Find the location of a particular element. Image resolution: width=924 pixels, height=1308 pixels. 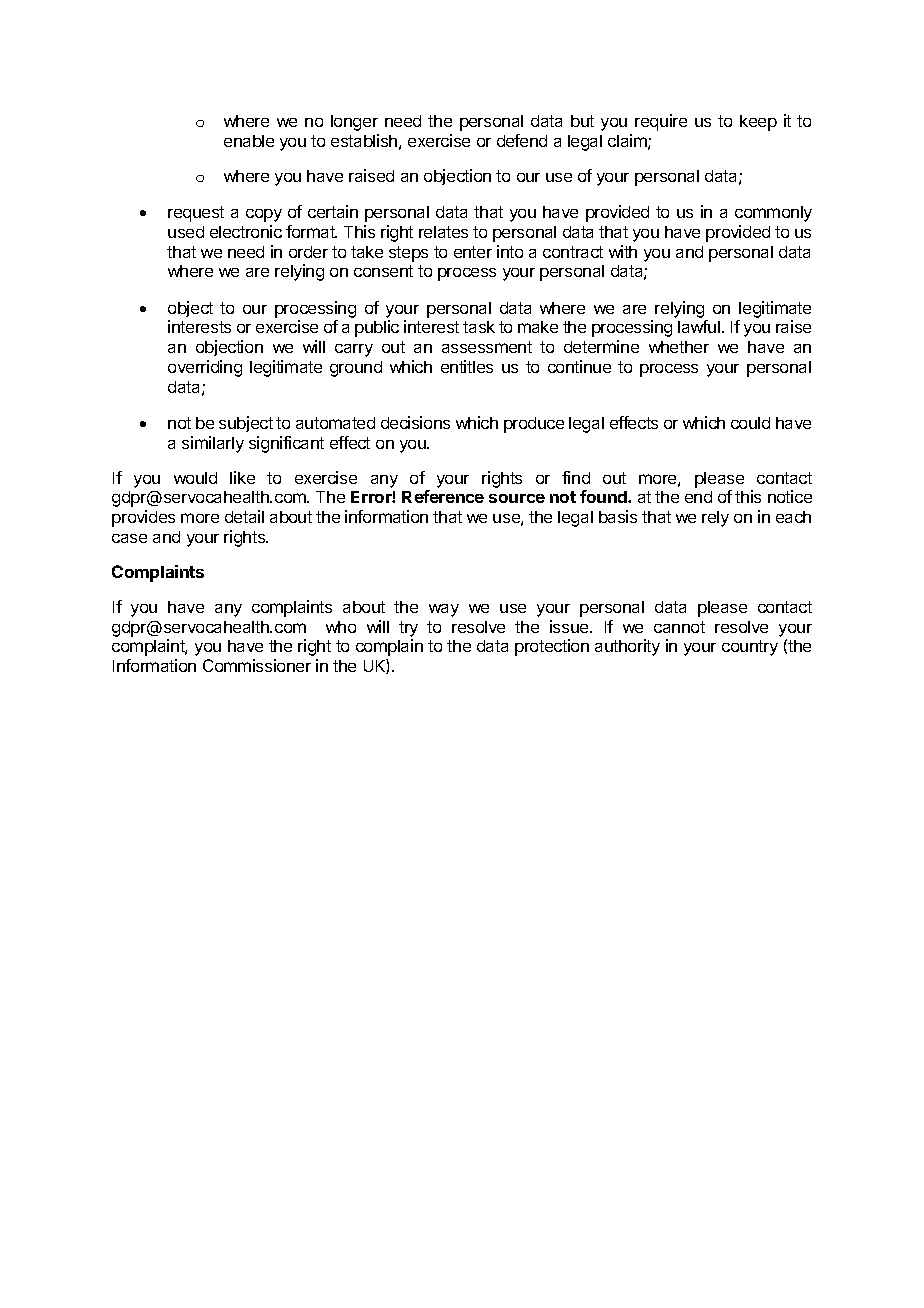

task is located at coordinates (479, 327).
